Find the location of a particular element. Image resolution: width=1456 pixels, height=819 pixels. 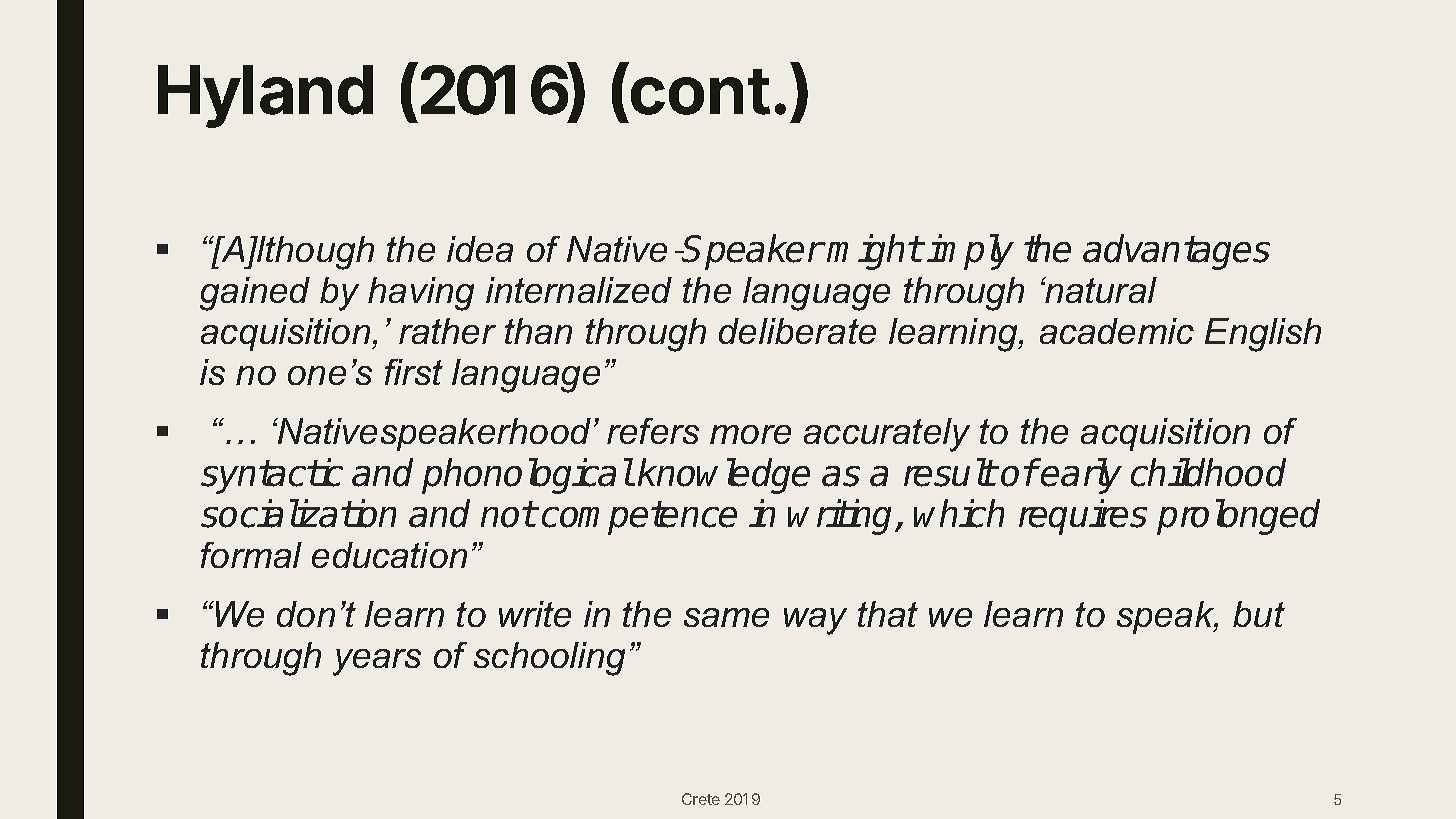

idea is located at coordinates (480, 249).
